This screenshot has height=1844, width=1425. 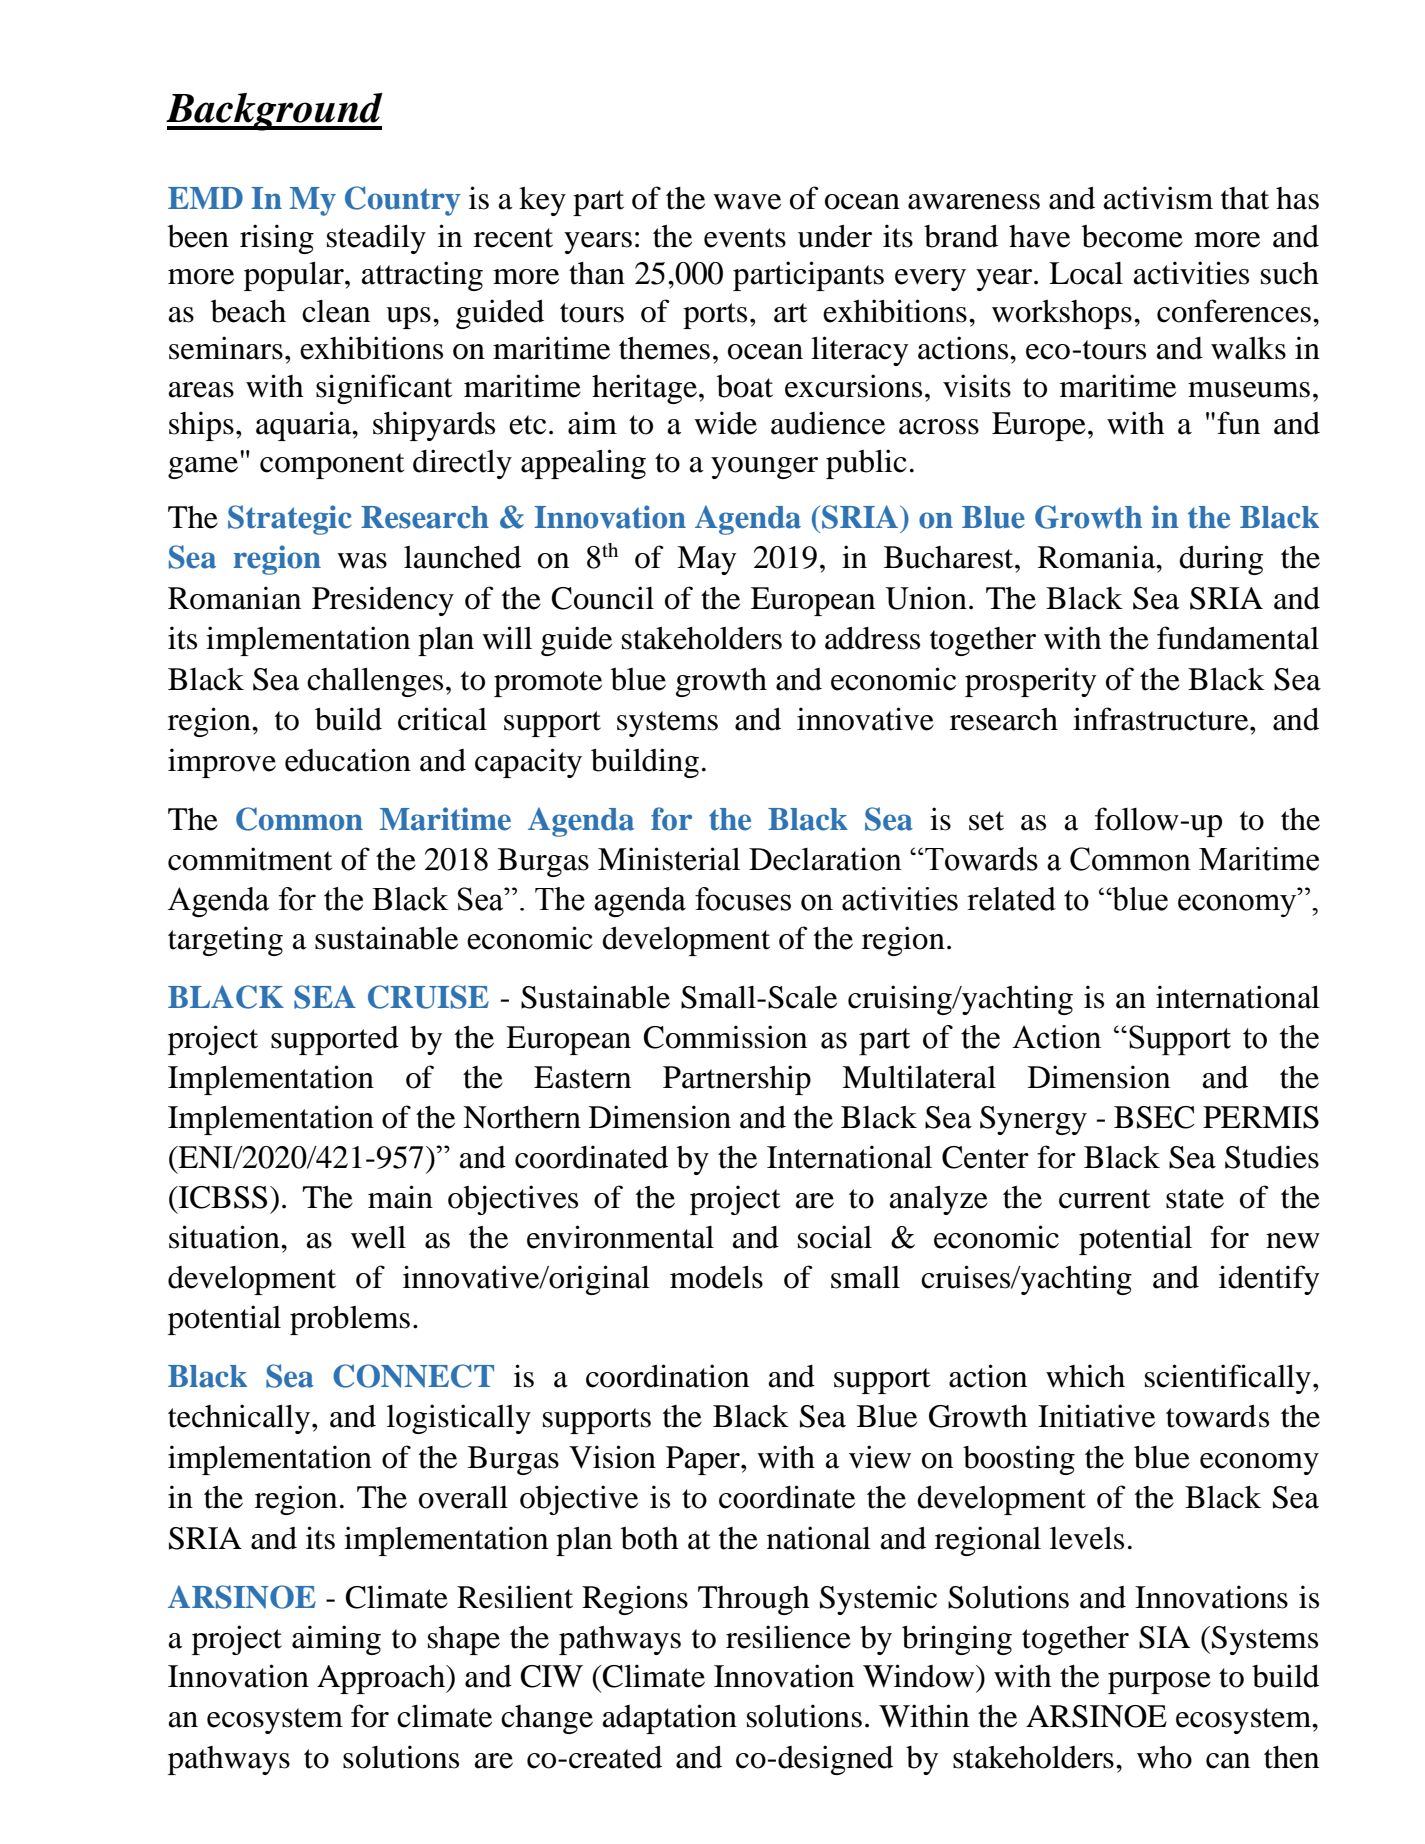 What do you see at coordinates (1228, 1379) in the screenshot?
I see `scientifically` at bounding box center [1228, 1379].
